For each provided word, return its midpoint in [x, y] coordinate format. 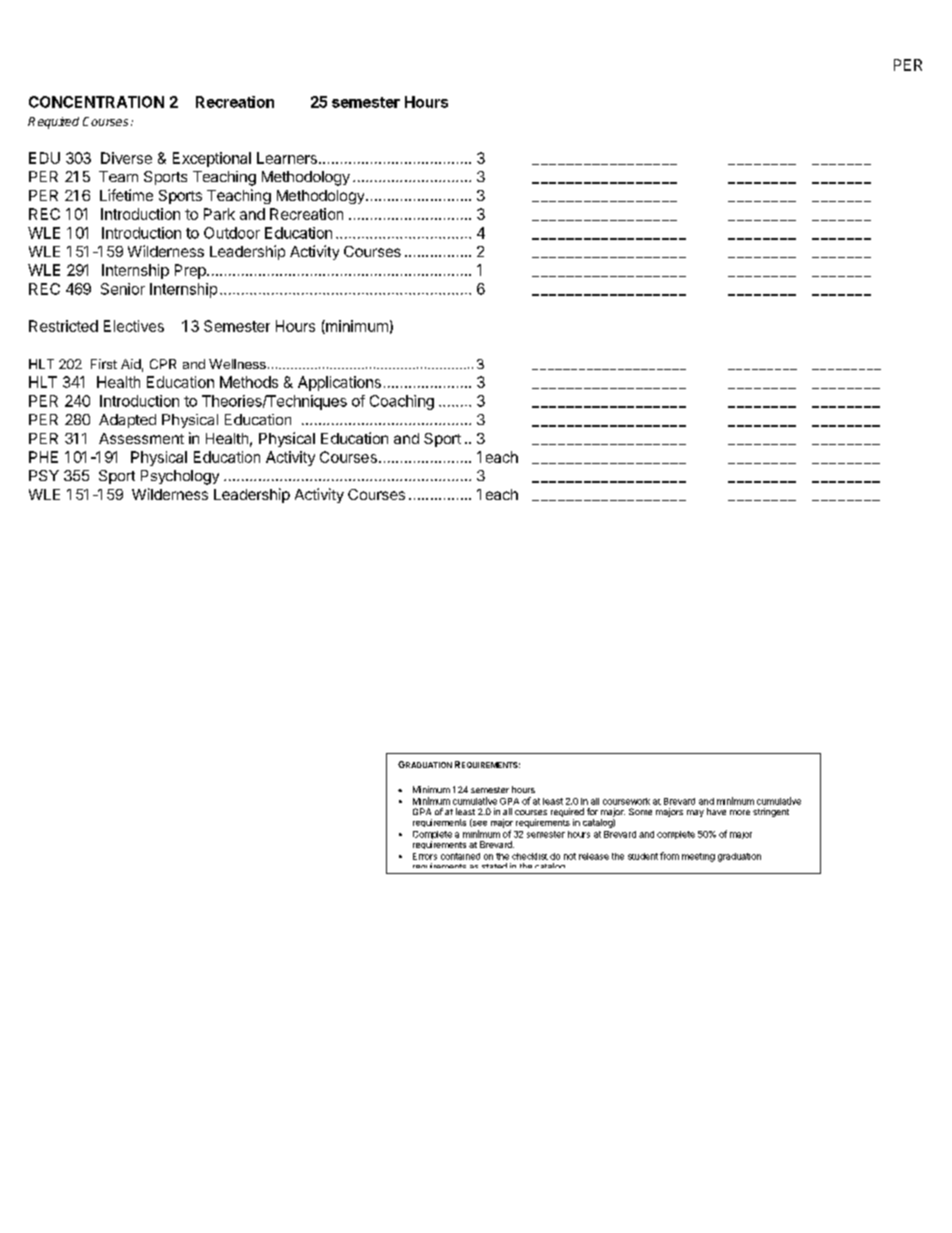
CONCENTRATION [96, 102]
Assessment [141, 438]
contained [460, 856]
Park [219, 214]
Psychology [180, 477]
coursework [626, 801]
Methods [249, 382]
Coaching [402, 402]
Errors [425, 856]
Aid [131, 364]
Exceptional [212, 159]
